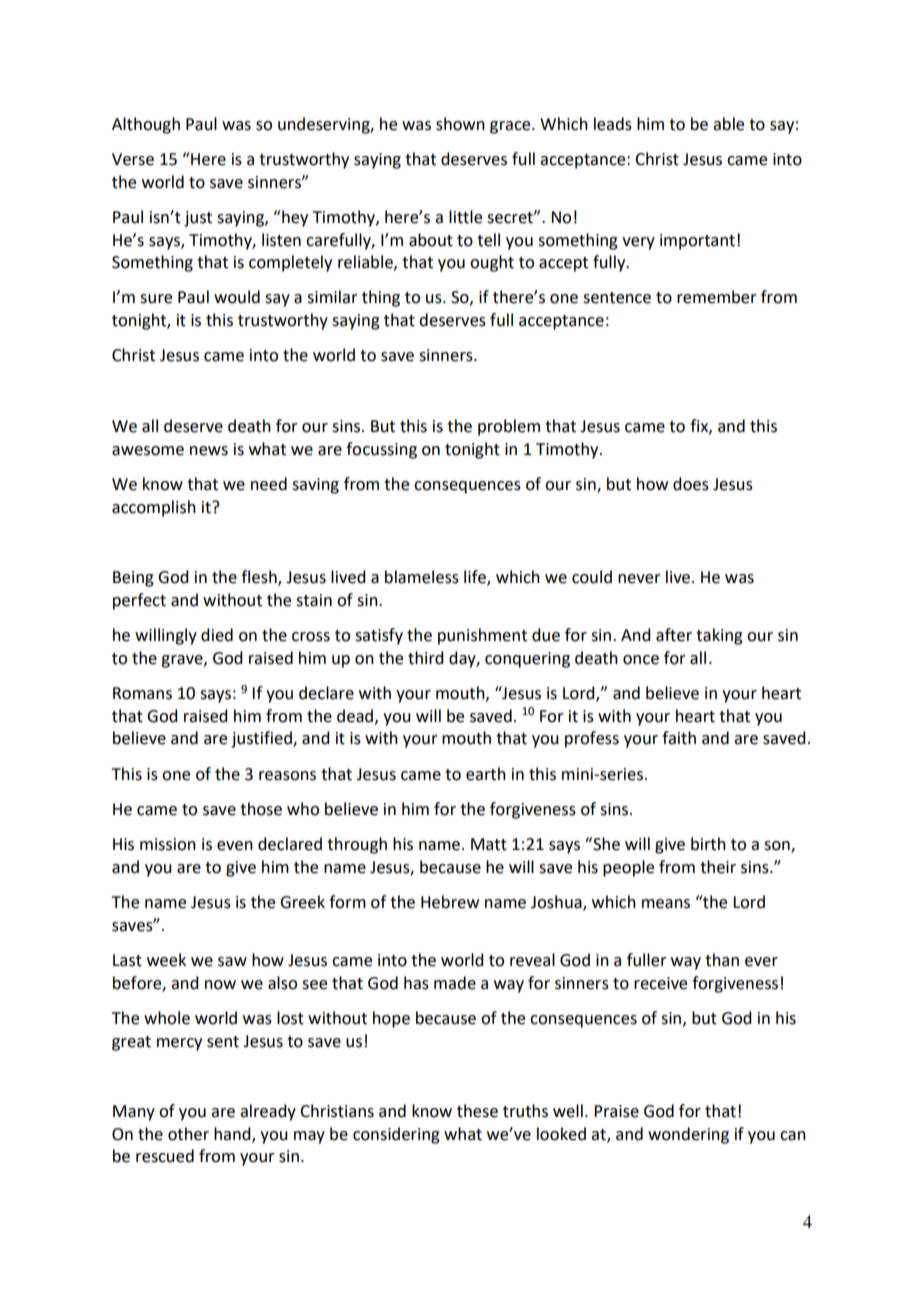 The width and height of the screenshot is (924, 1308). Describe the element at coordinates (460, 124) in the screenshot. I see `shown` at that location.
